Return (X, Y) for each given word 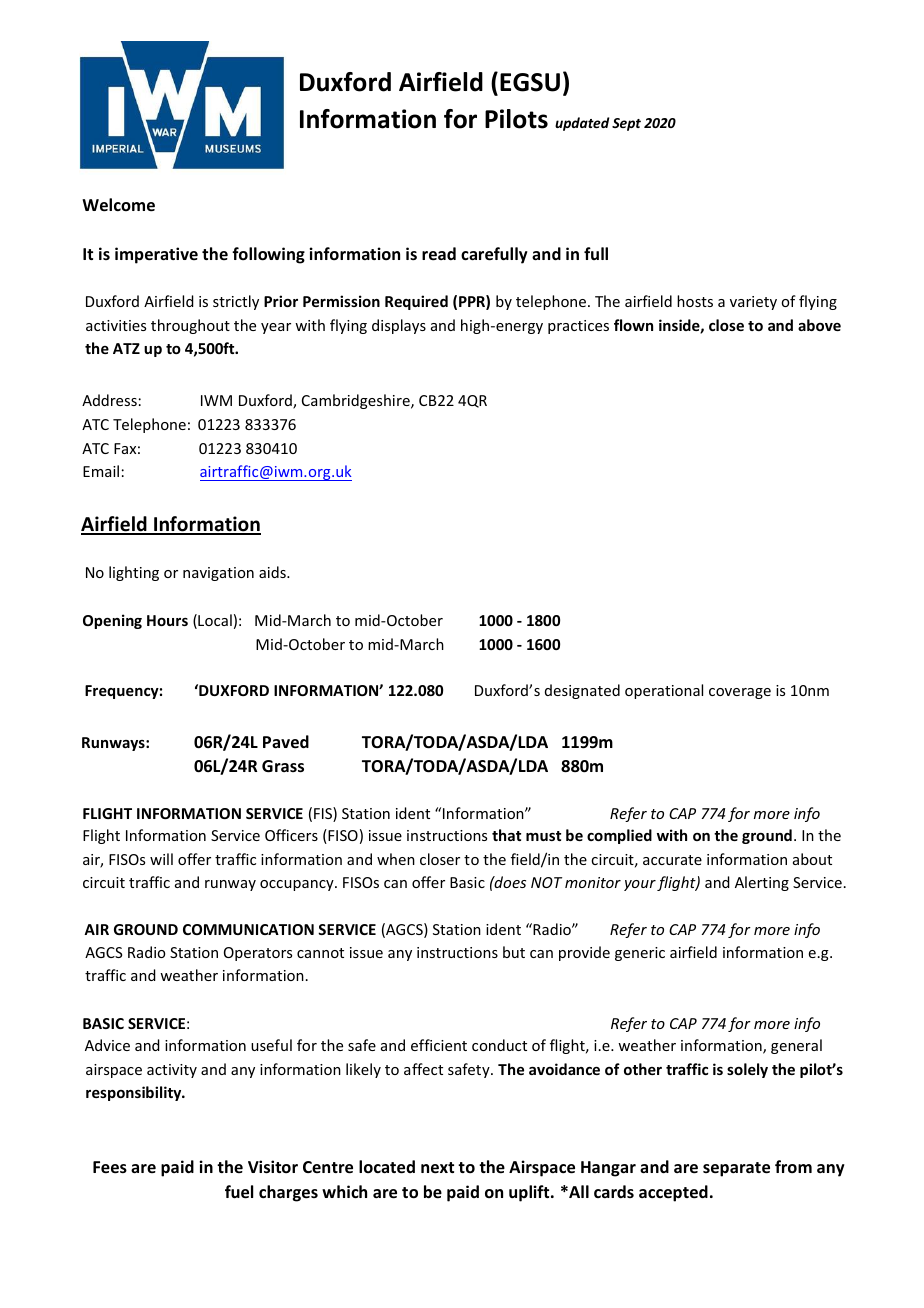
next (437, 1168)
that (506, 835)
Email (101, 471)
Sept (626, 124)
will (161, 859)
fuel (239, 1192)
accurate (672, 860)
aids (273, 572)
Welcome (118, 205)
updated (582, 124)
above (819, 325)
